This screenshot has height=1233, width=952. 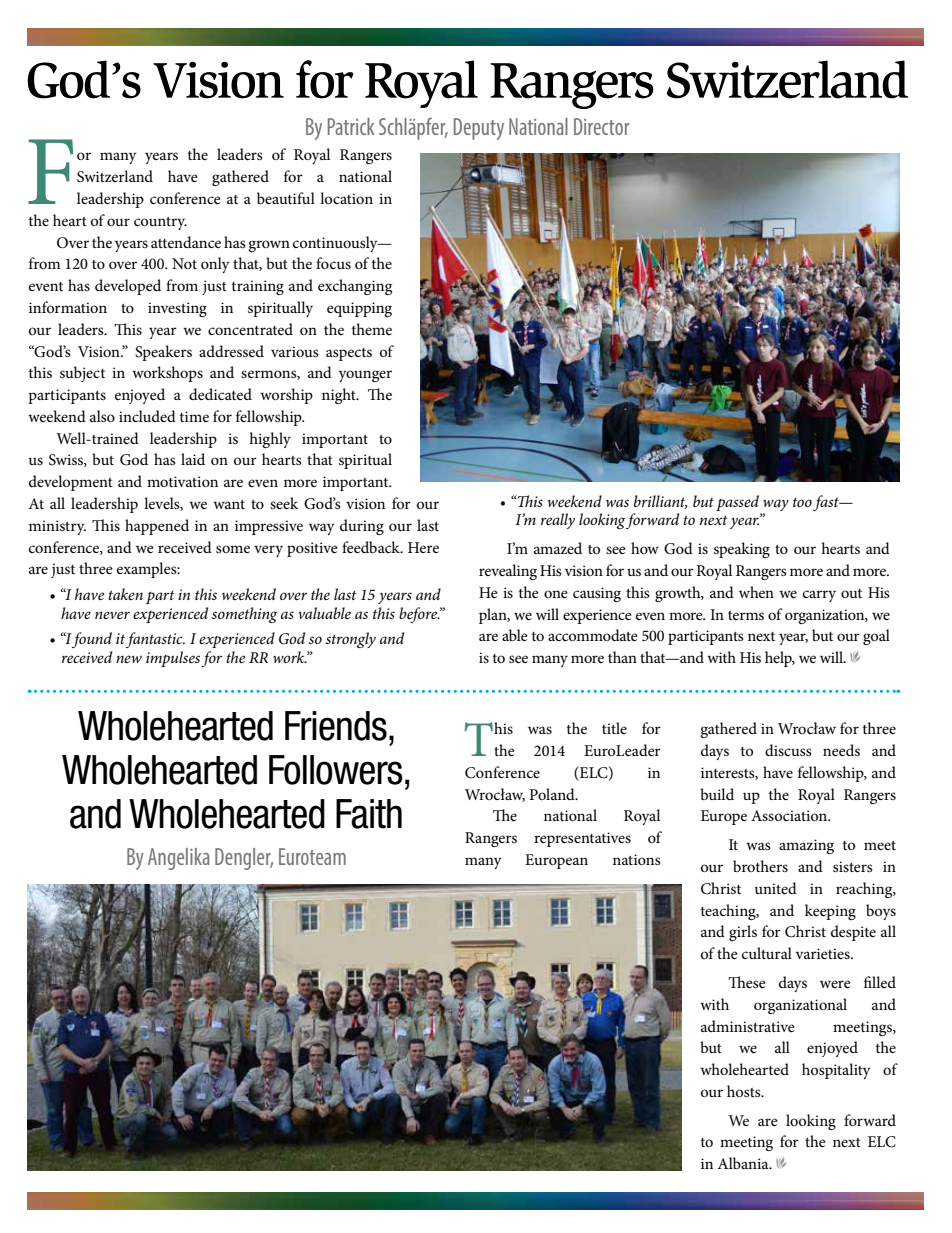 What do you see at coordinates (776, 888) in the screenshot?
I see `united` at bounding box center [776, 888].
